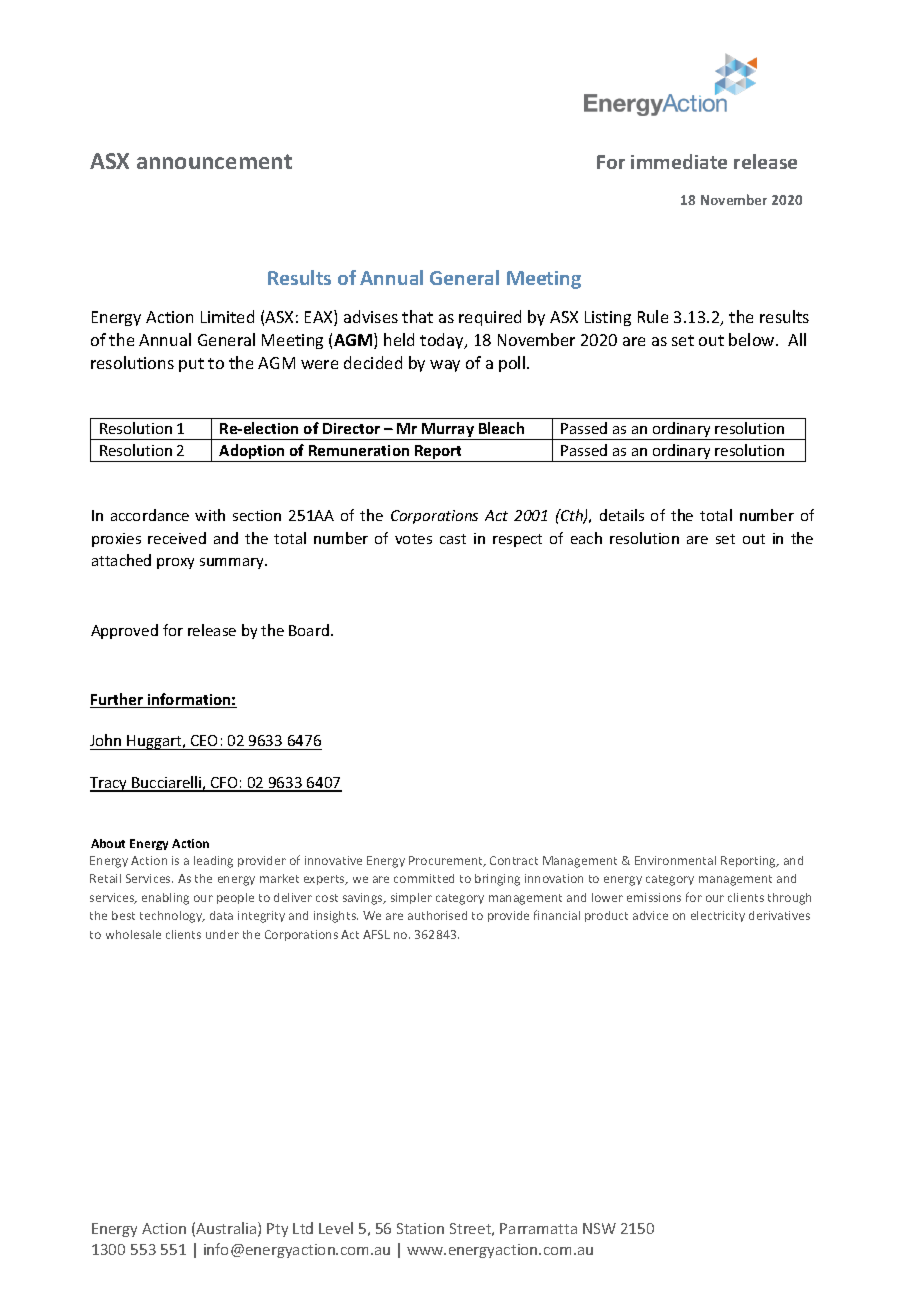 Image resolution: width=924 pixels, height=1308 pixels. I want to click on CEO, so click(204, 740).
